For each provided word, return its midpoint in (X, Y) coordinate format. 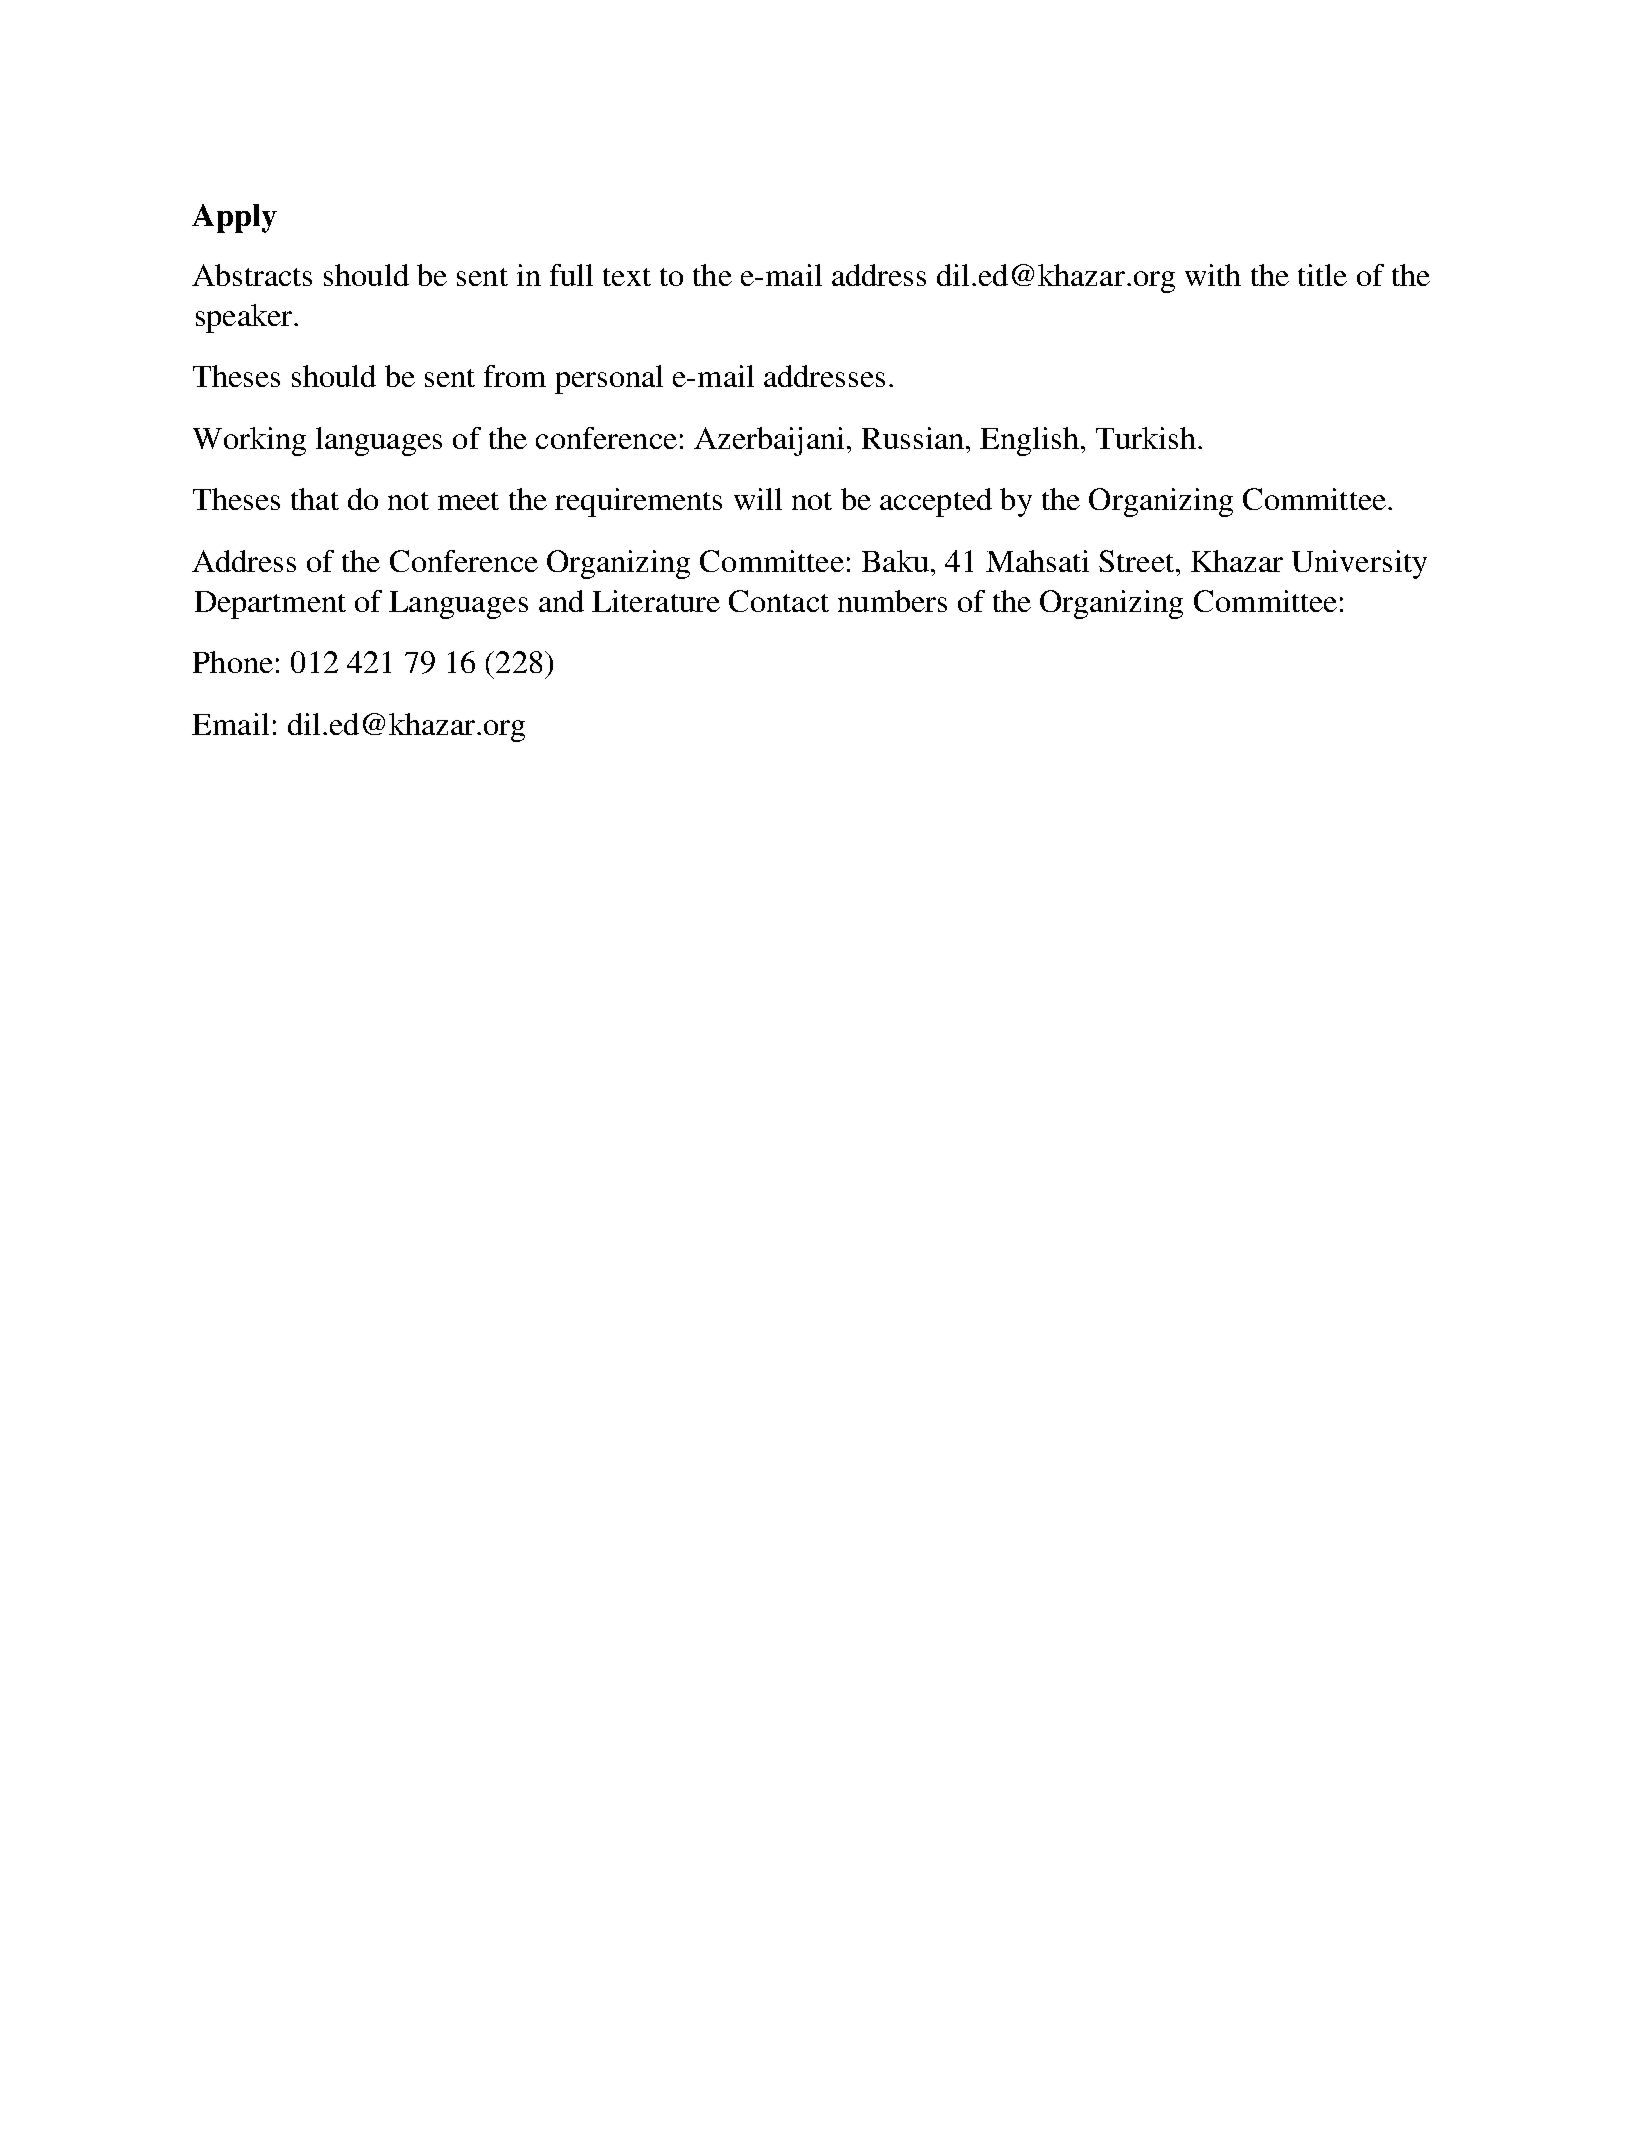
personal (609, 379)
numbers (892, 601)
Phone (233, 662)
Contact (779, 601)
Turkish (1146, 438)
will (758, 499)
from (515, 376)
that (315, 499)
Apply (234, 218)
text (627, 277)
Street (1136, 561)
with (1213, 275)
